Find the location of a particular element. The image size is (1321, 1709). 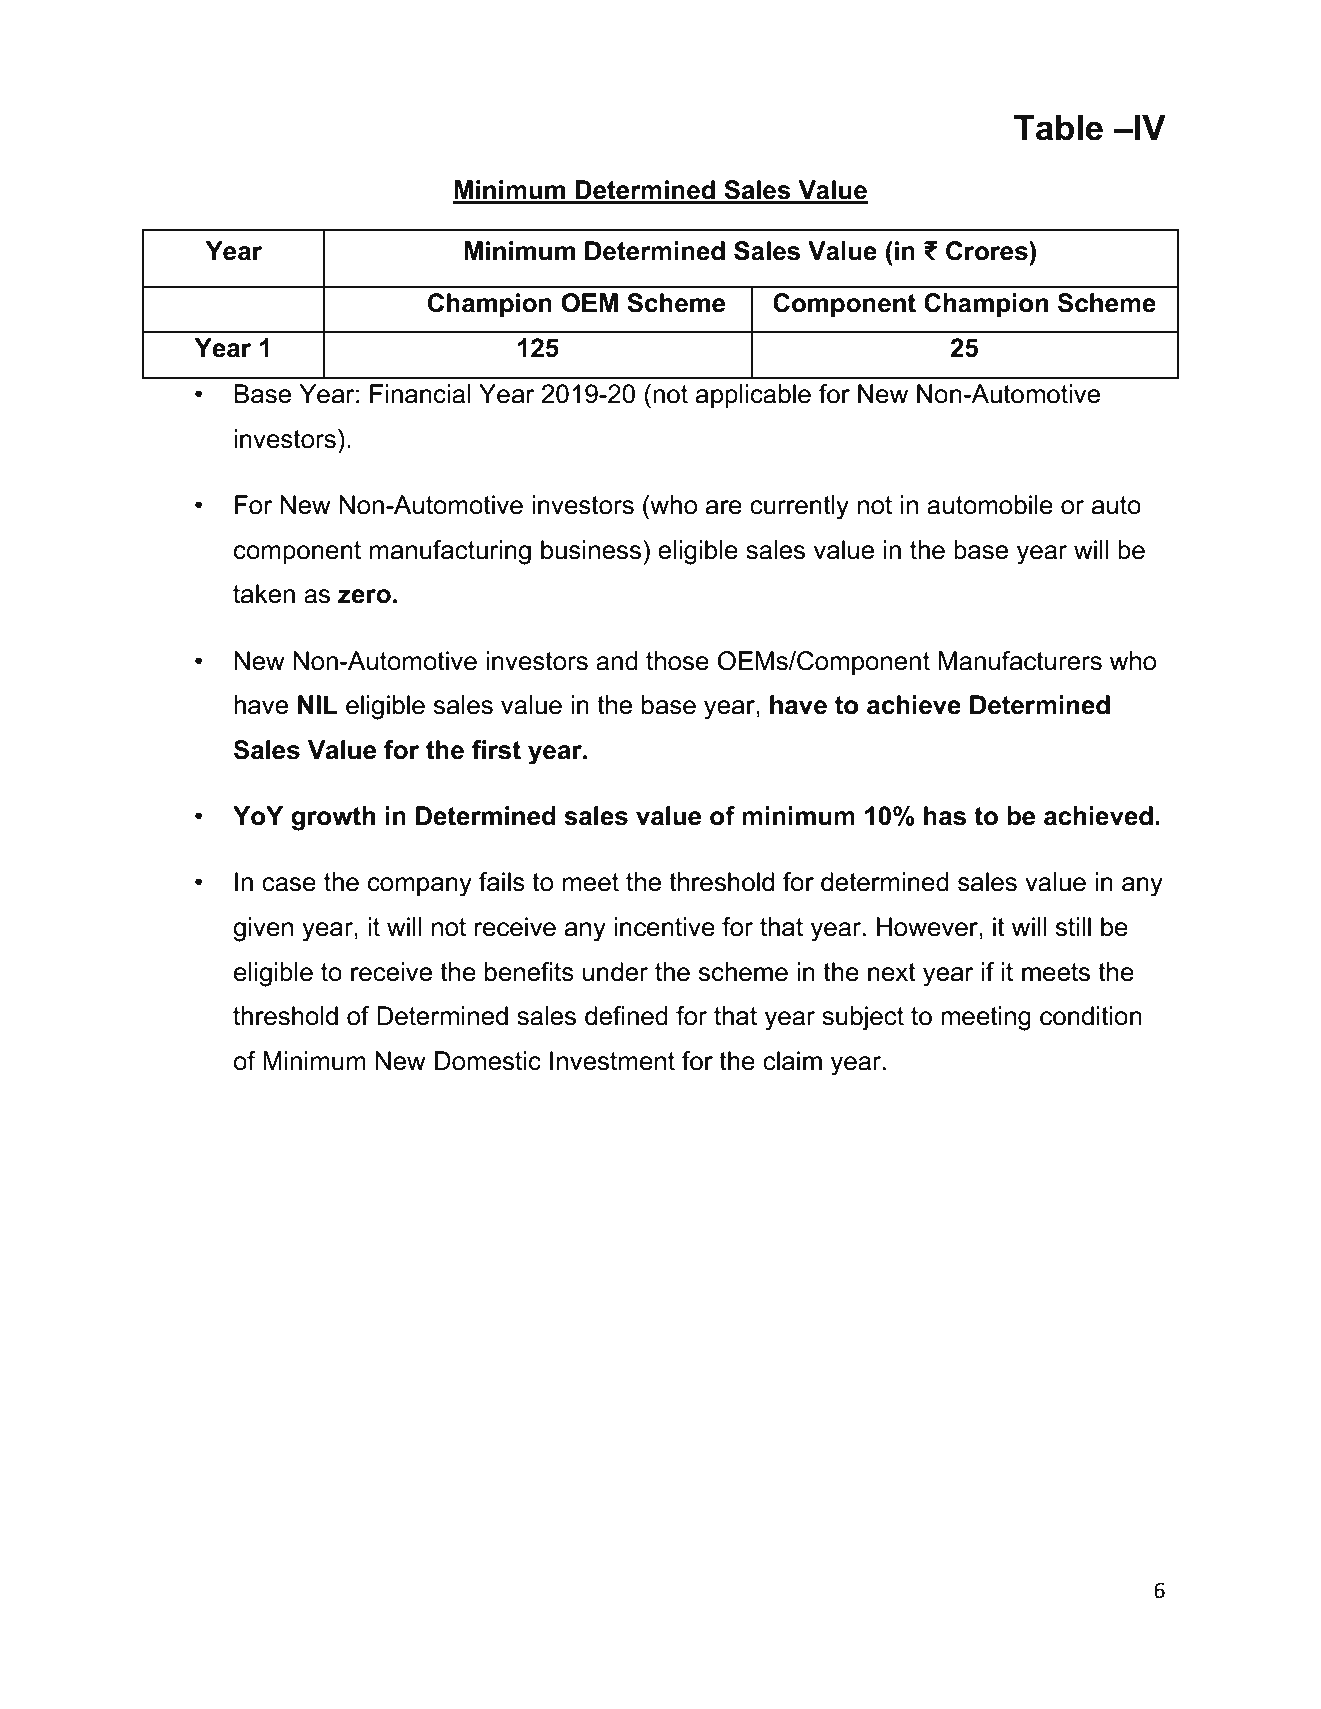

Table is located at coordinates (1058, 128).
